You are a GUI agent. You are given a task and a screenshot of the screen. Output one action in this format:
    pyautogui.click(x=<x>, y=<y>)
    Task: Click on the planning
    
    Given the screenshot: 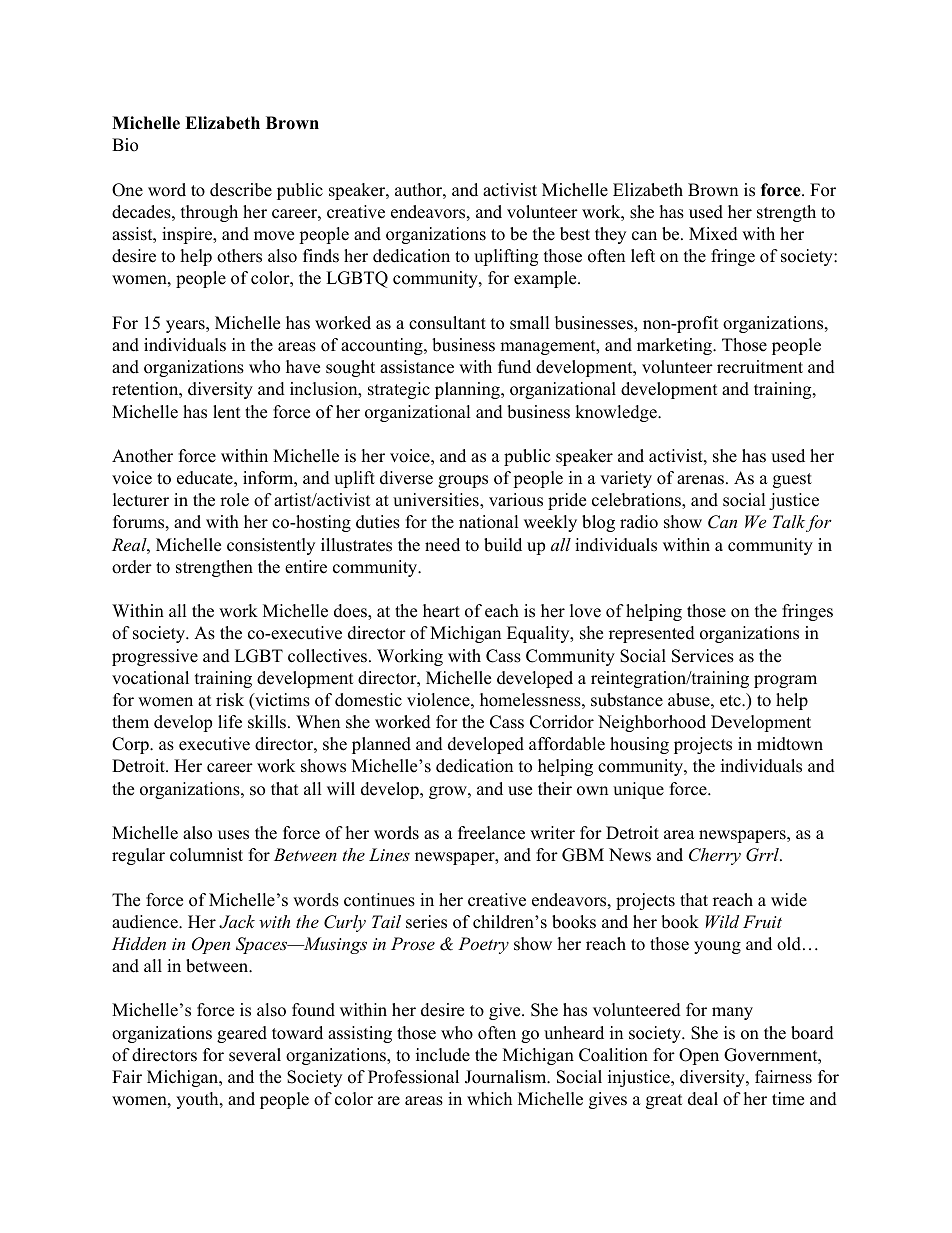 What is the action you would take?
    pyautogui.click(x=468, y=390)
